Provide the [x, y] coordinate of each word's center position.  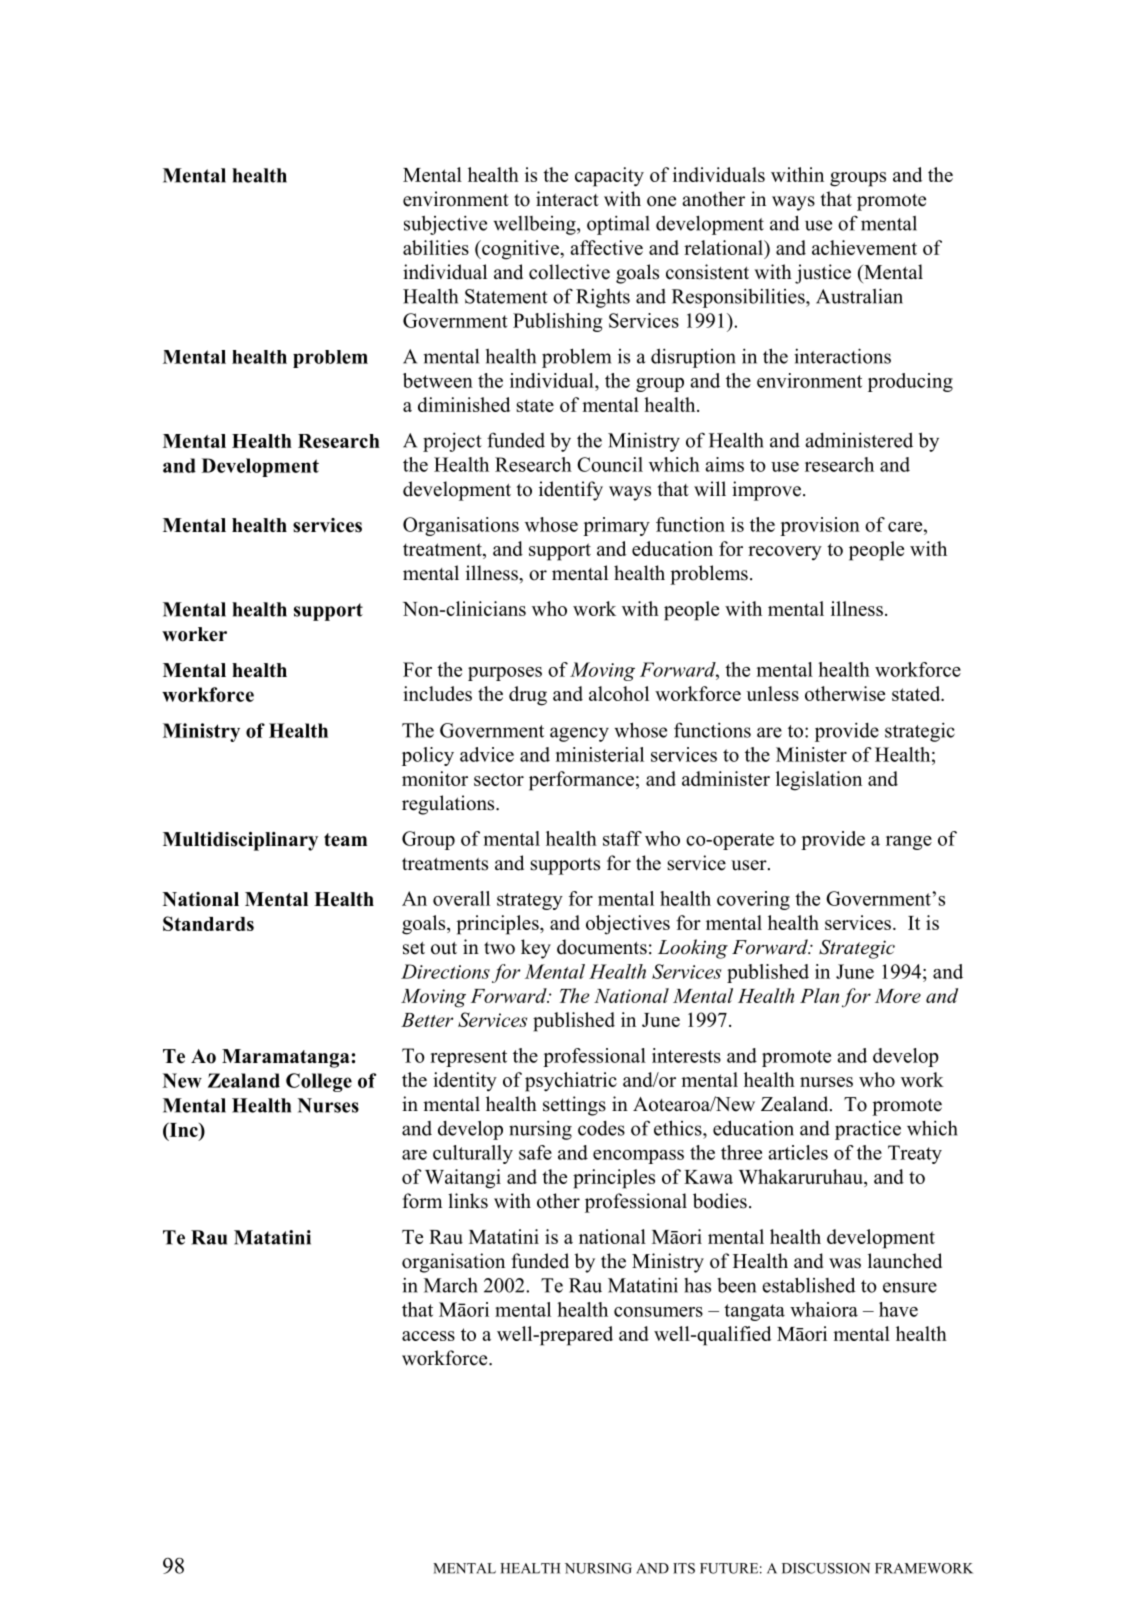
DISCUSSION [826, 1568]
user [750, 865]
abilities [436, 247]
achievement [864, 247]
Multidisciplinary [240, 841]
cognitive [520, 250]
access [428, 1336]
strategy [530, 901]
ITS [684, 1568]
